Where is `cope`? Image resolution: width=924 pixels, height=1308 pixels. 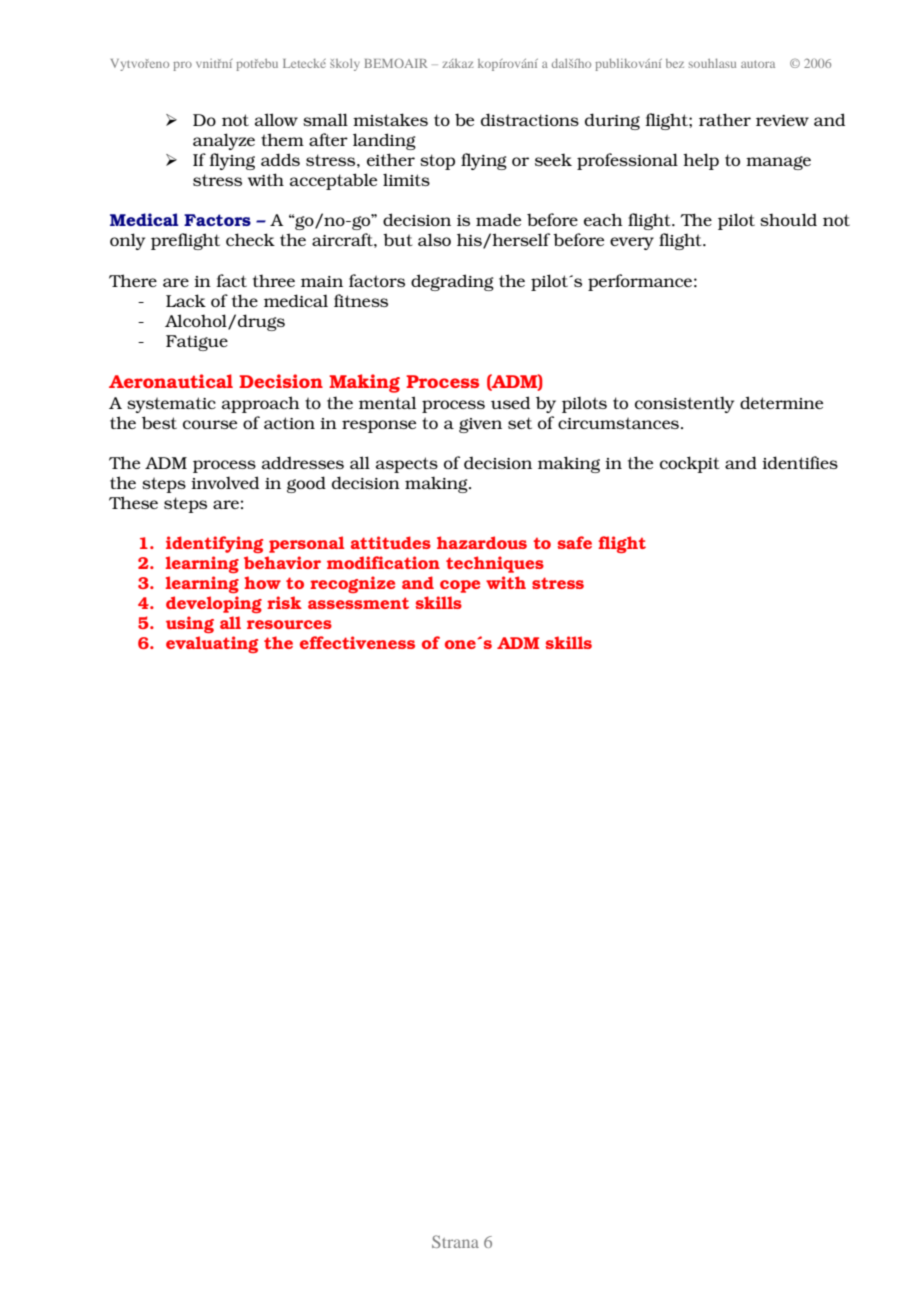 cope is located at coordinates (460, 586).
